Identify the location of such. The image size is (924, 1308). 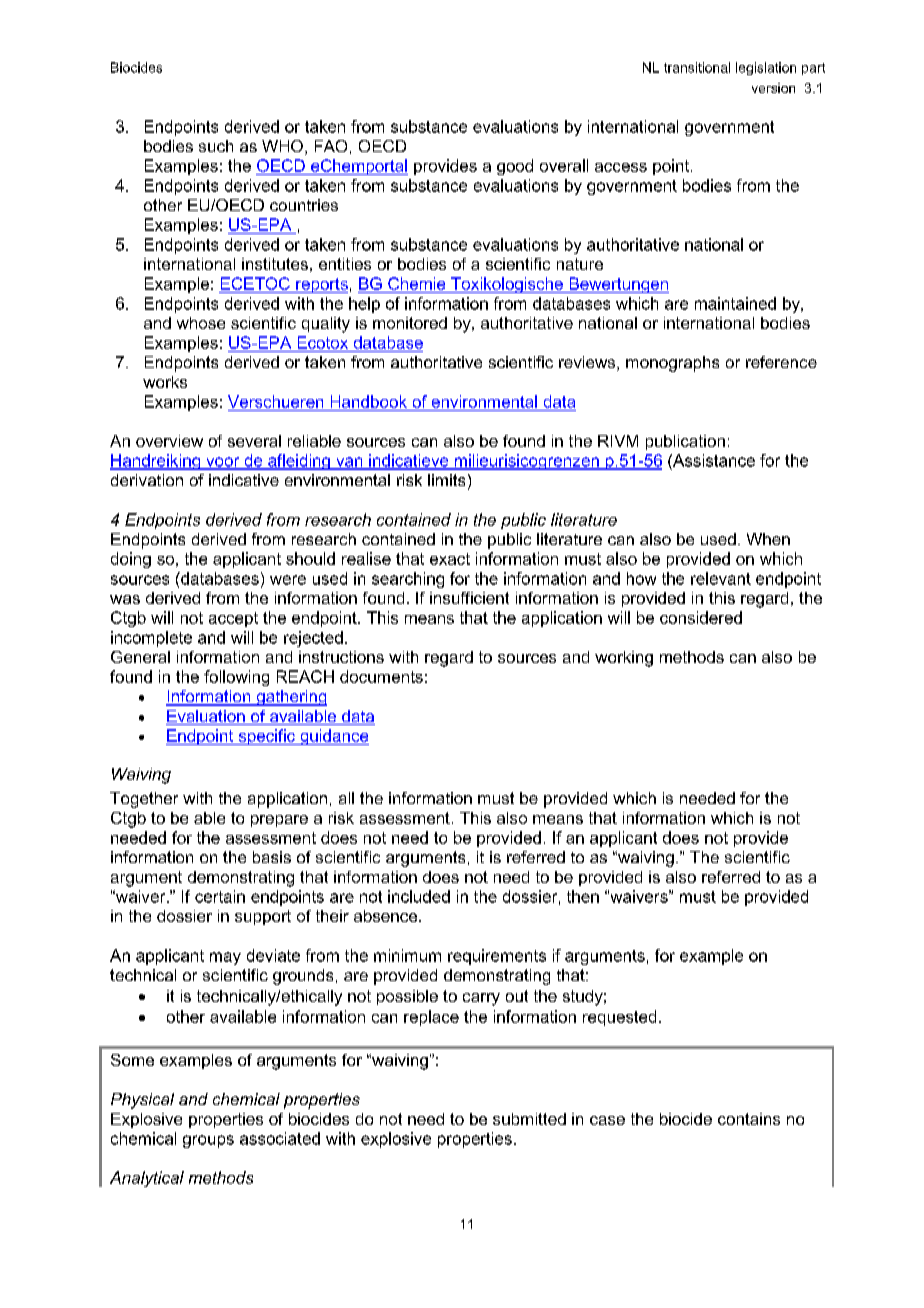
(216, 146).
